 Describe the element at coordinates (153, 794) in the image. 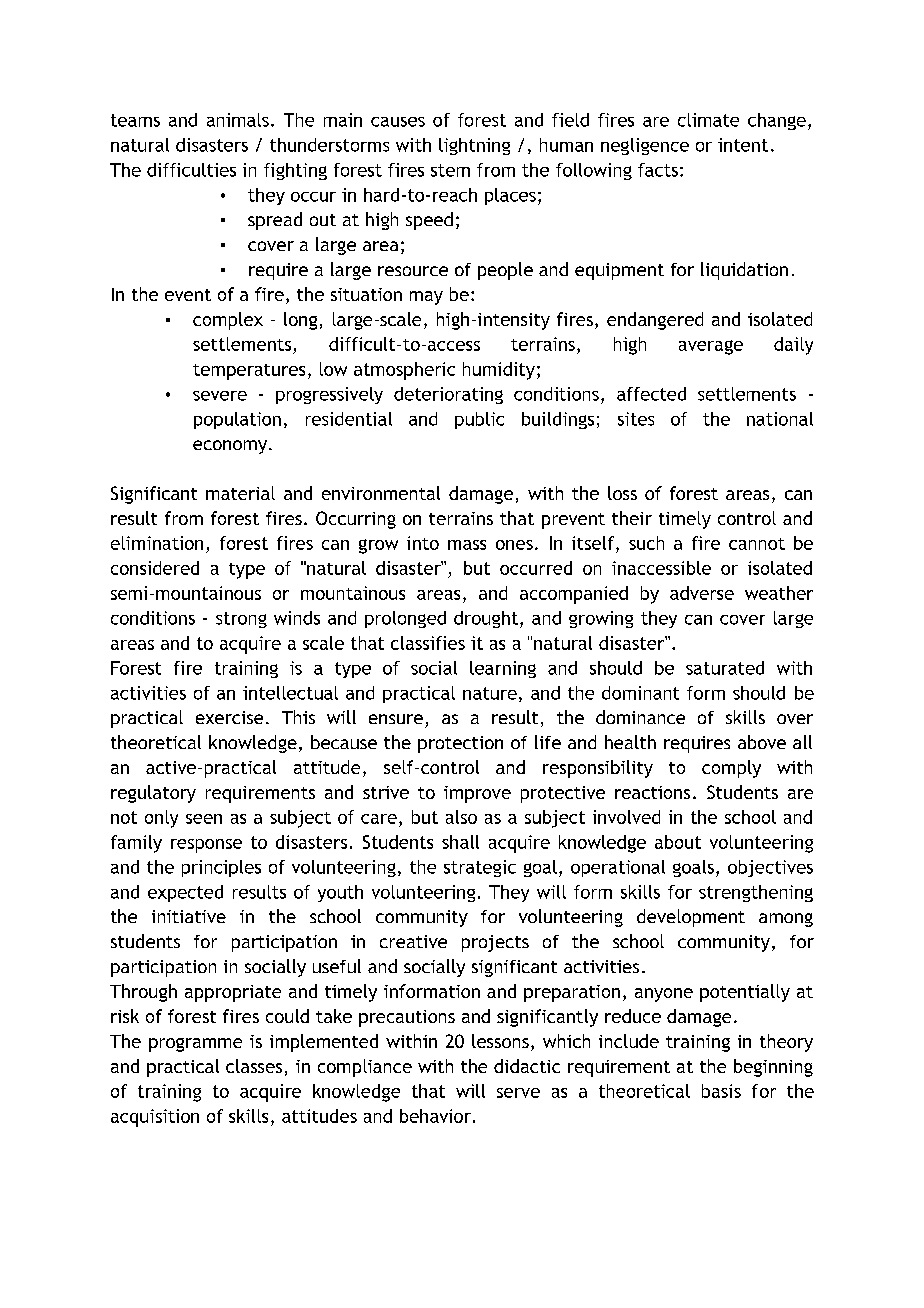

I see `regulatory` at that location.
